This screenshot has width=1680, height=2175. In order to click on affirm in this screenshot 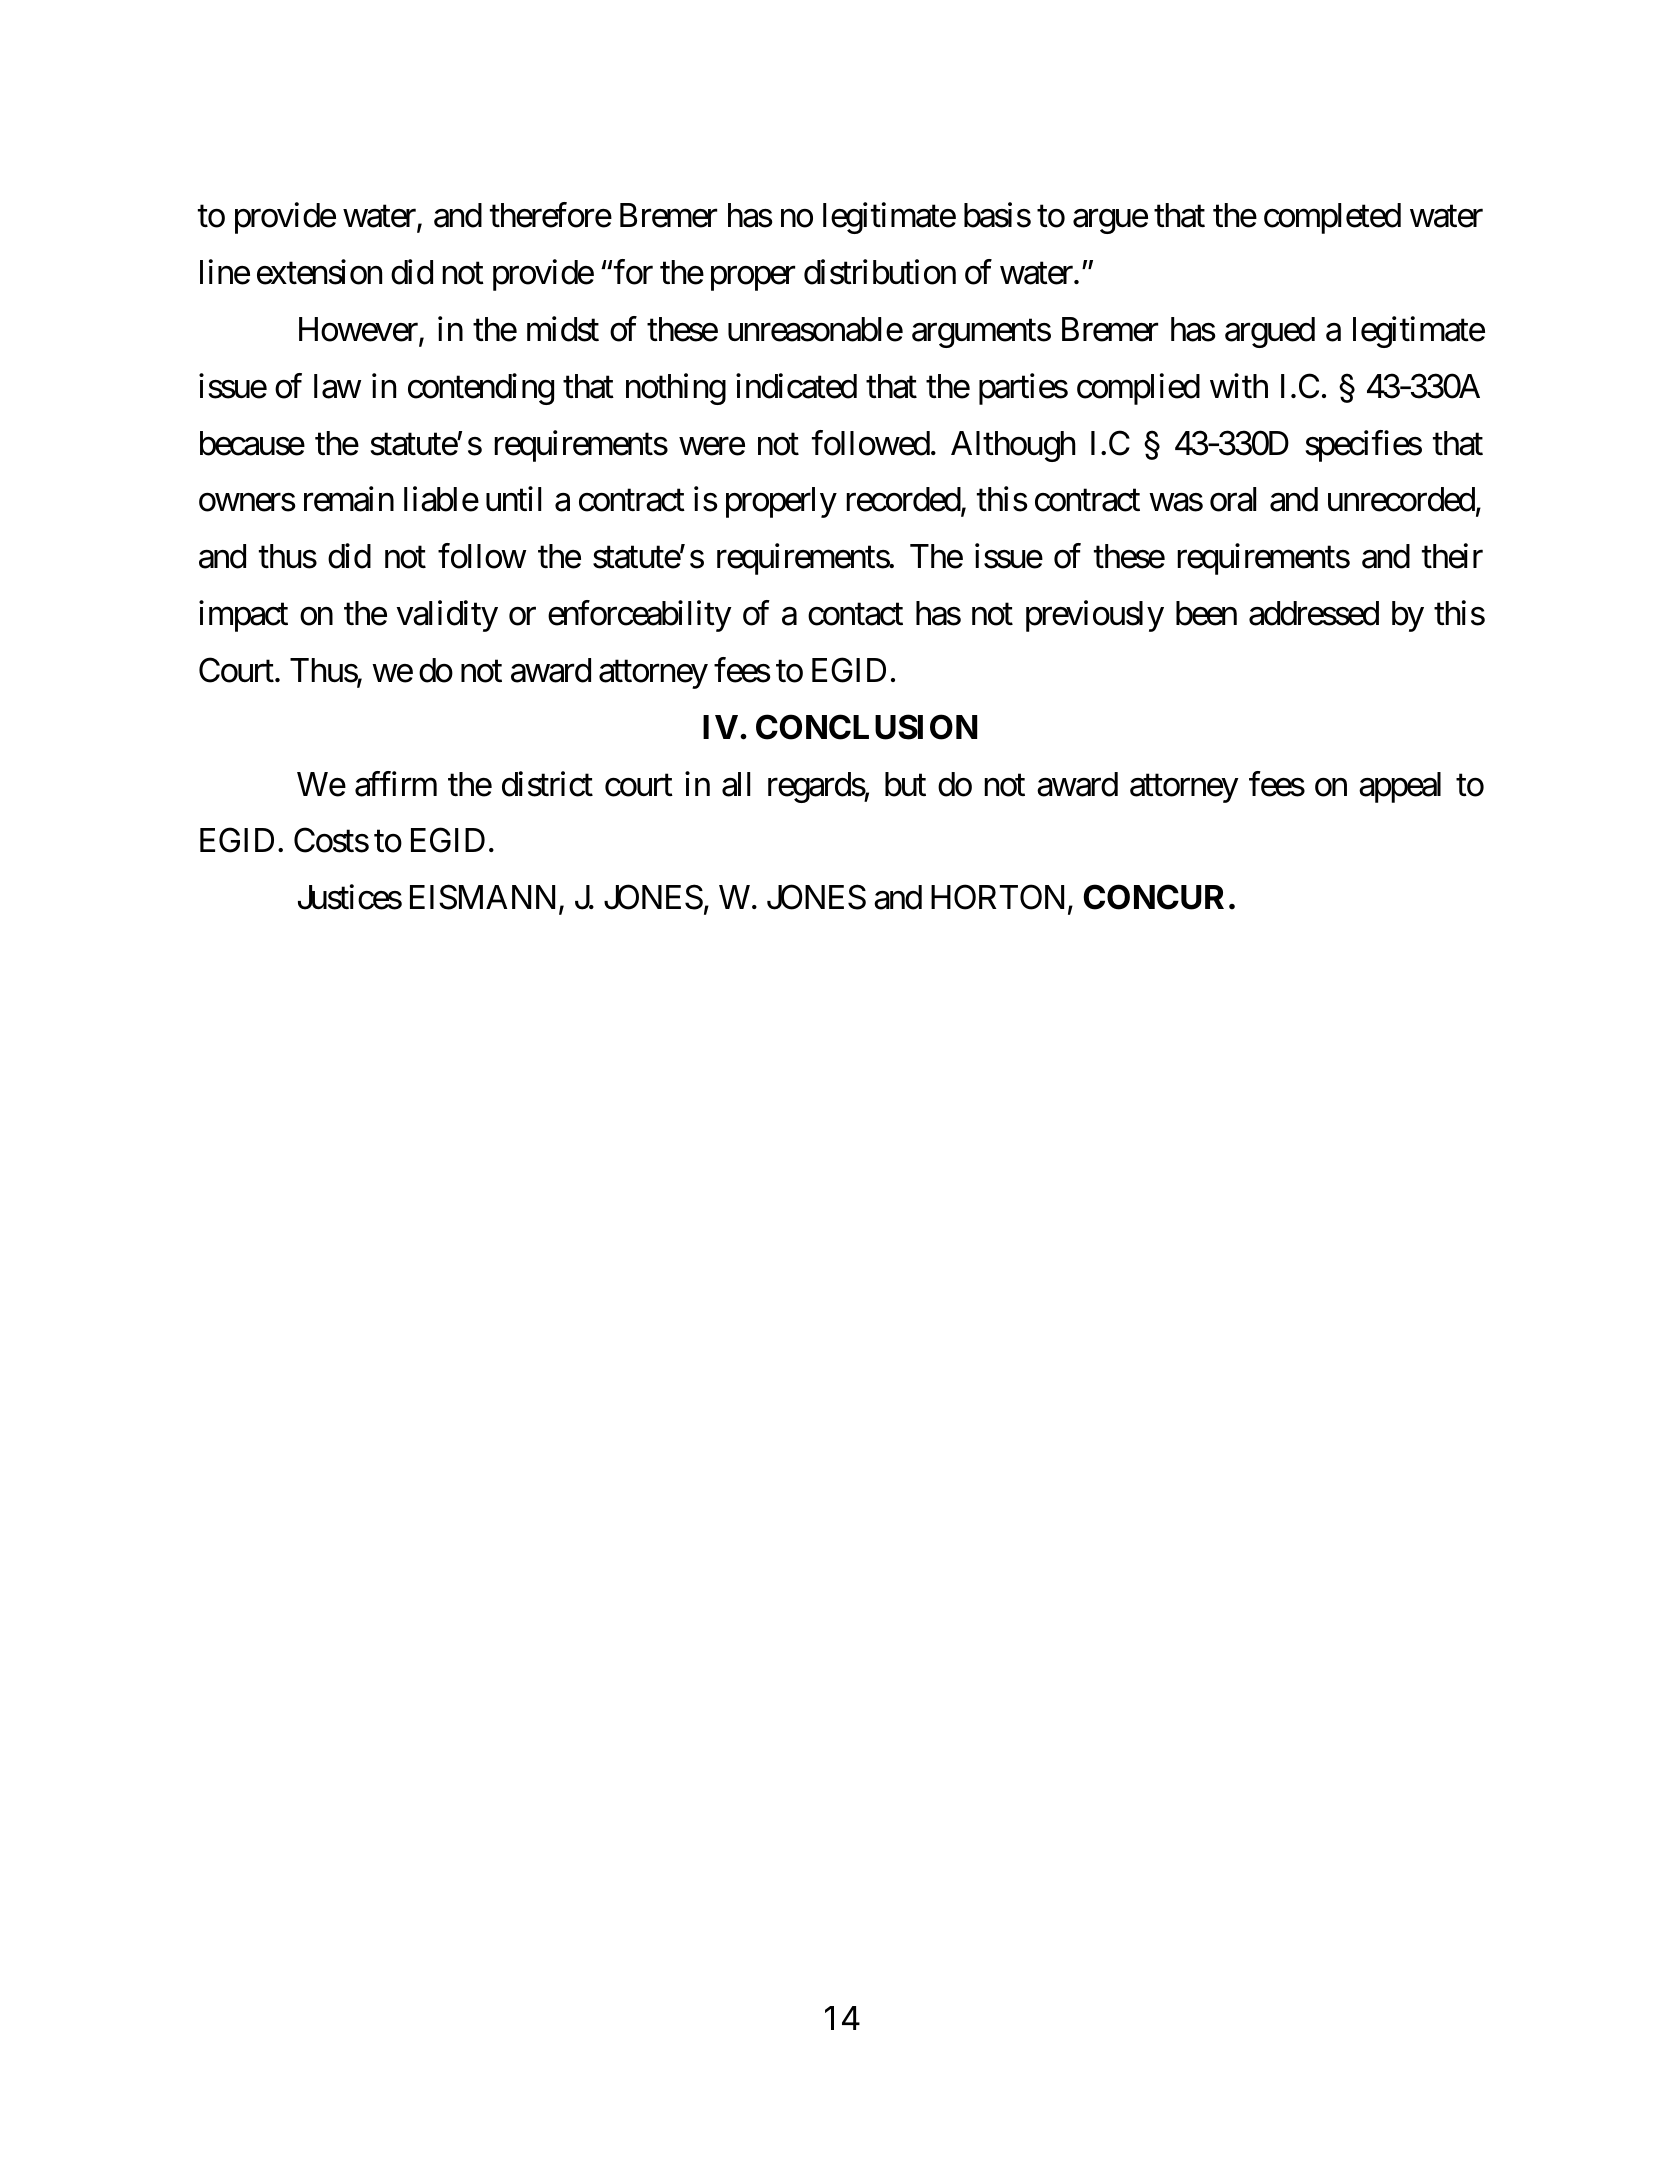, I will do `click(396, 784)`.
